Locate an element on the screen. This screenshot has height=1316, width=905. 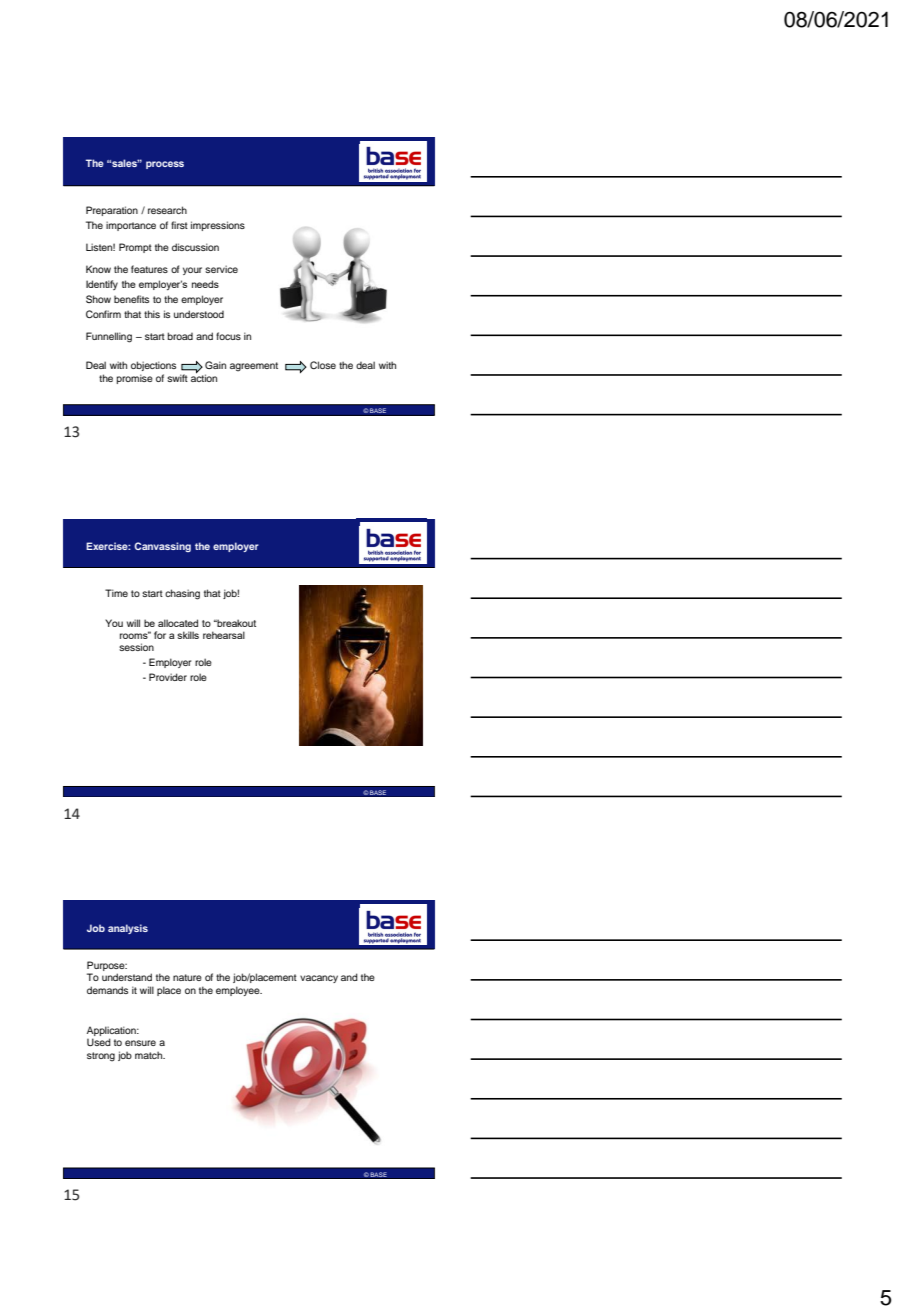
skills is located at coordinates (188, 635).
